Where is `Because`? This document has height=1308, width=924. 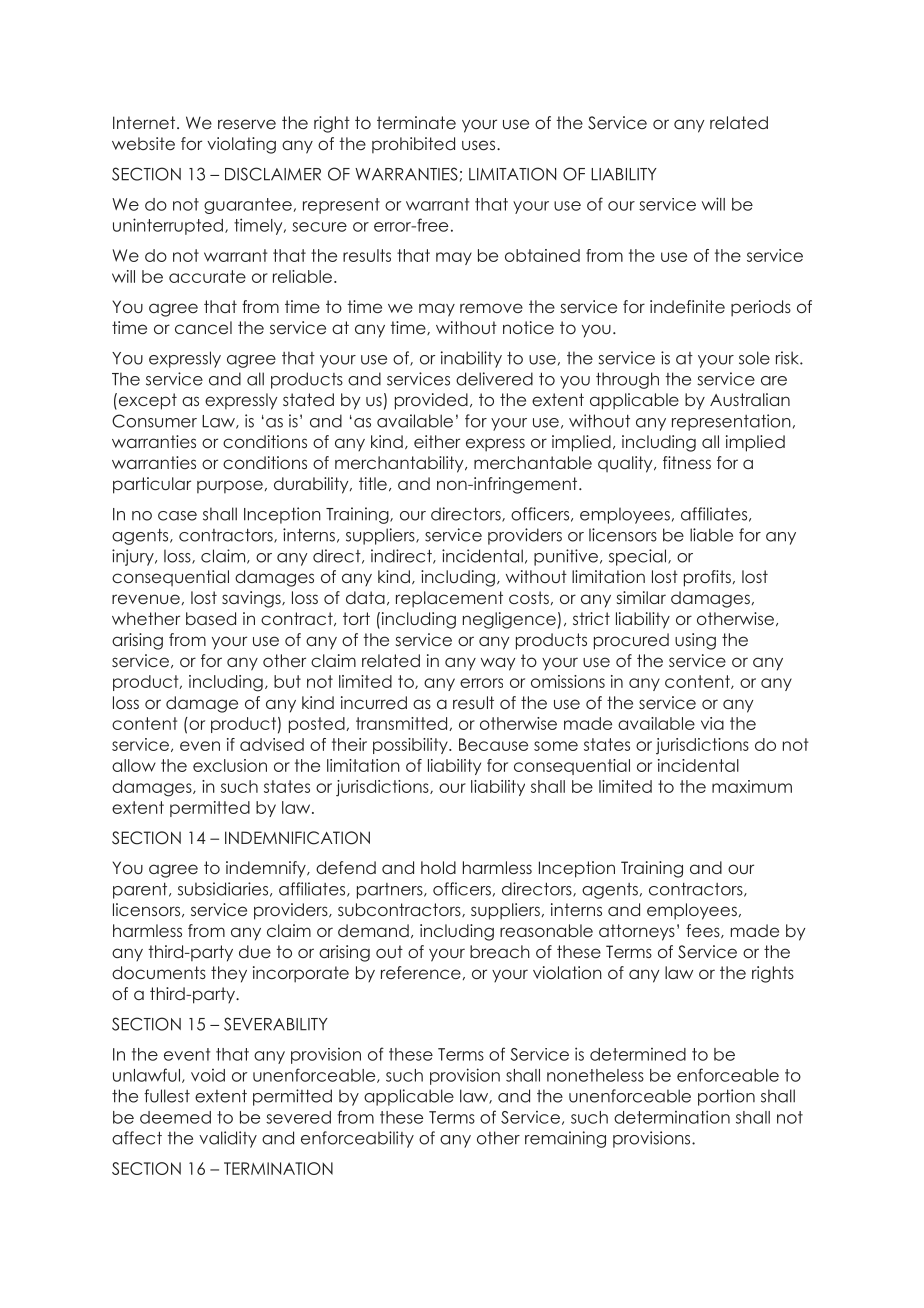 Because is located at coordinates (493, 744).
